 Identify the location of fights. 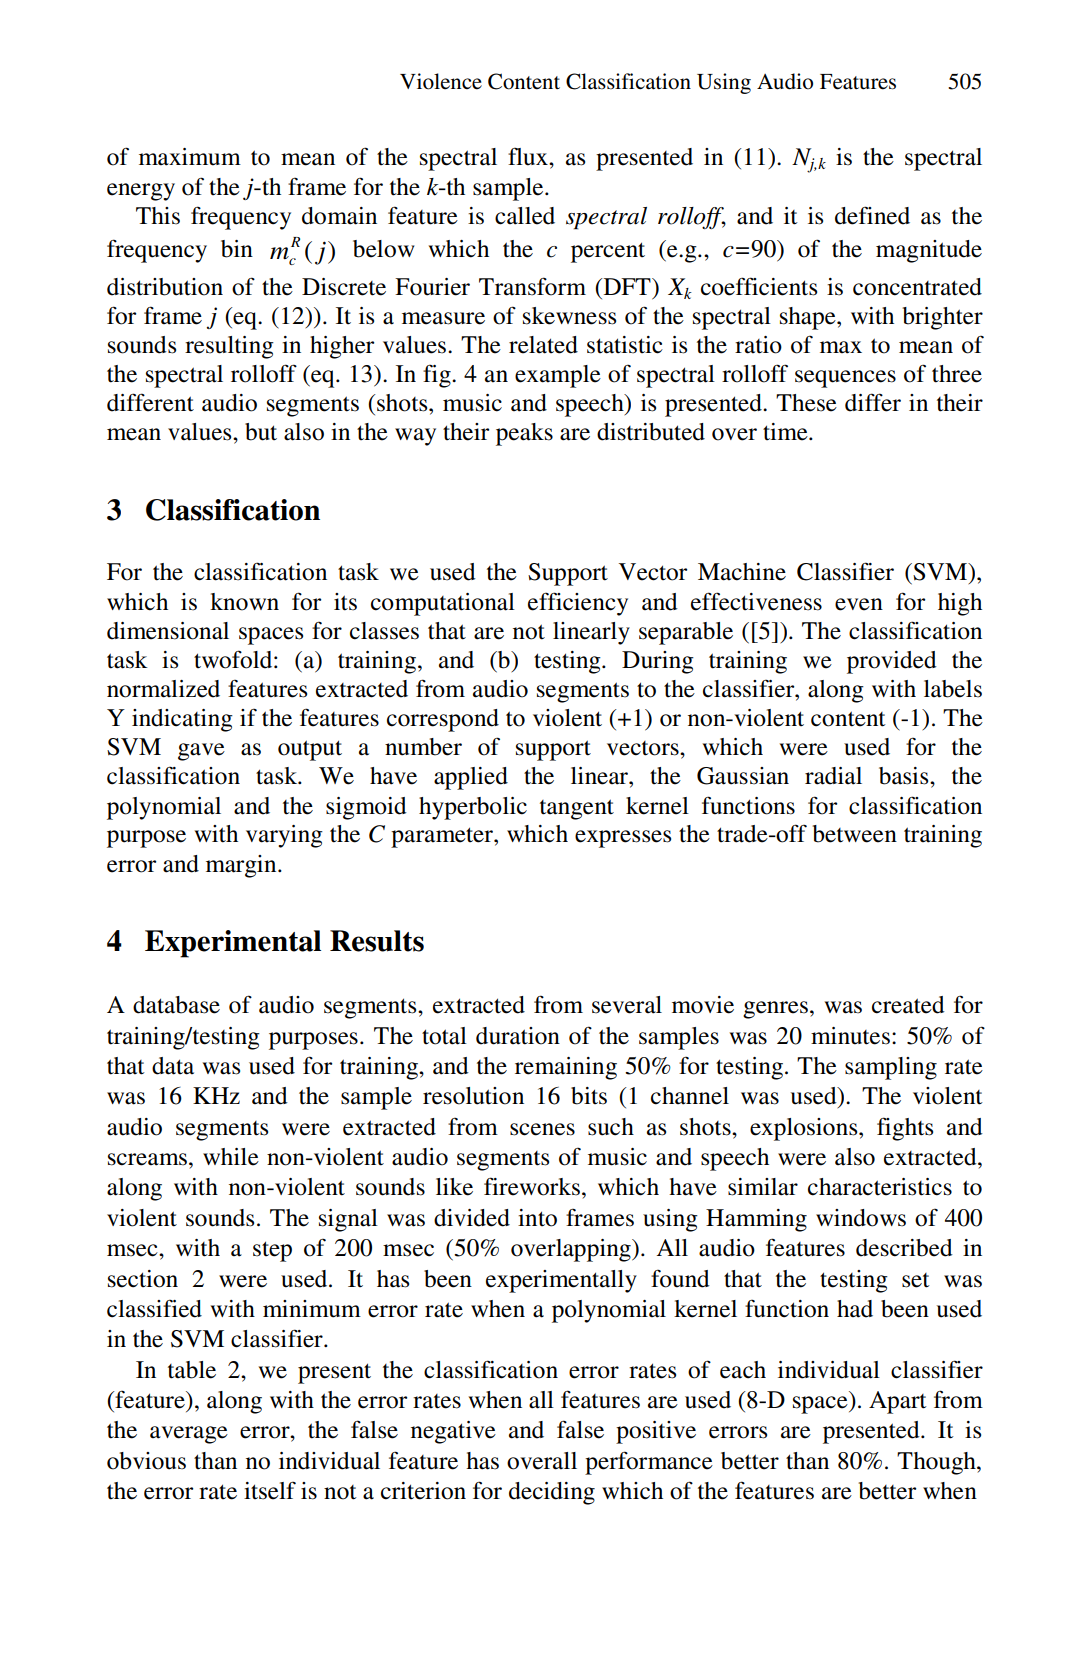
(905, 1129).
